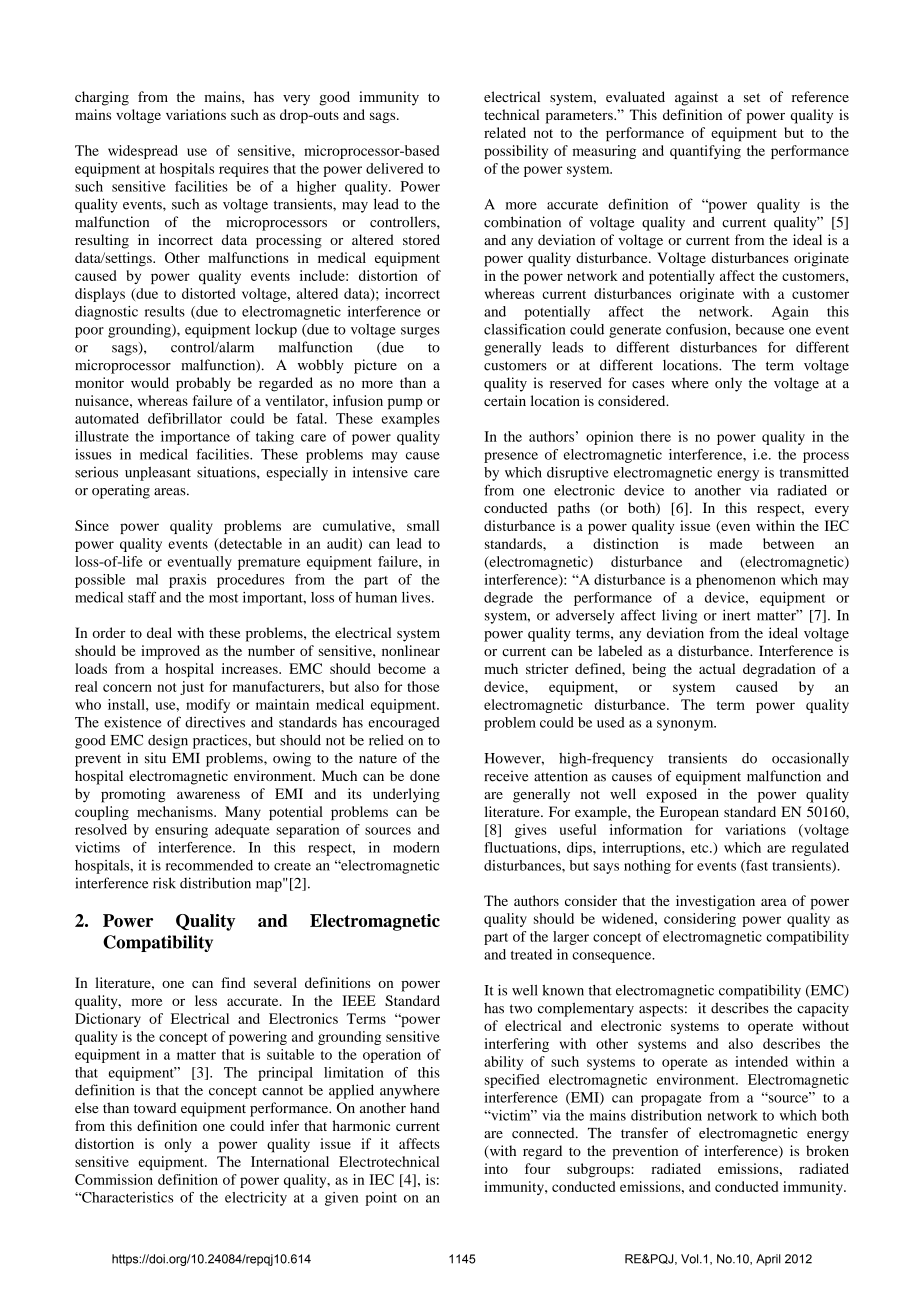  What do you see at coordinates (114, 1179) in the screenshot?
I see `Commission` at bounding box center [114, 1179].
